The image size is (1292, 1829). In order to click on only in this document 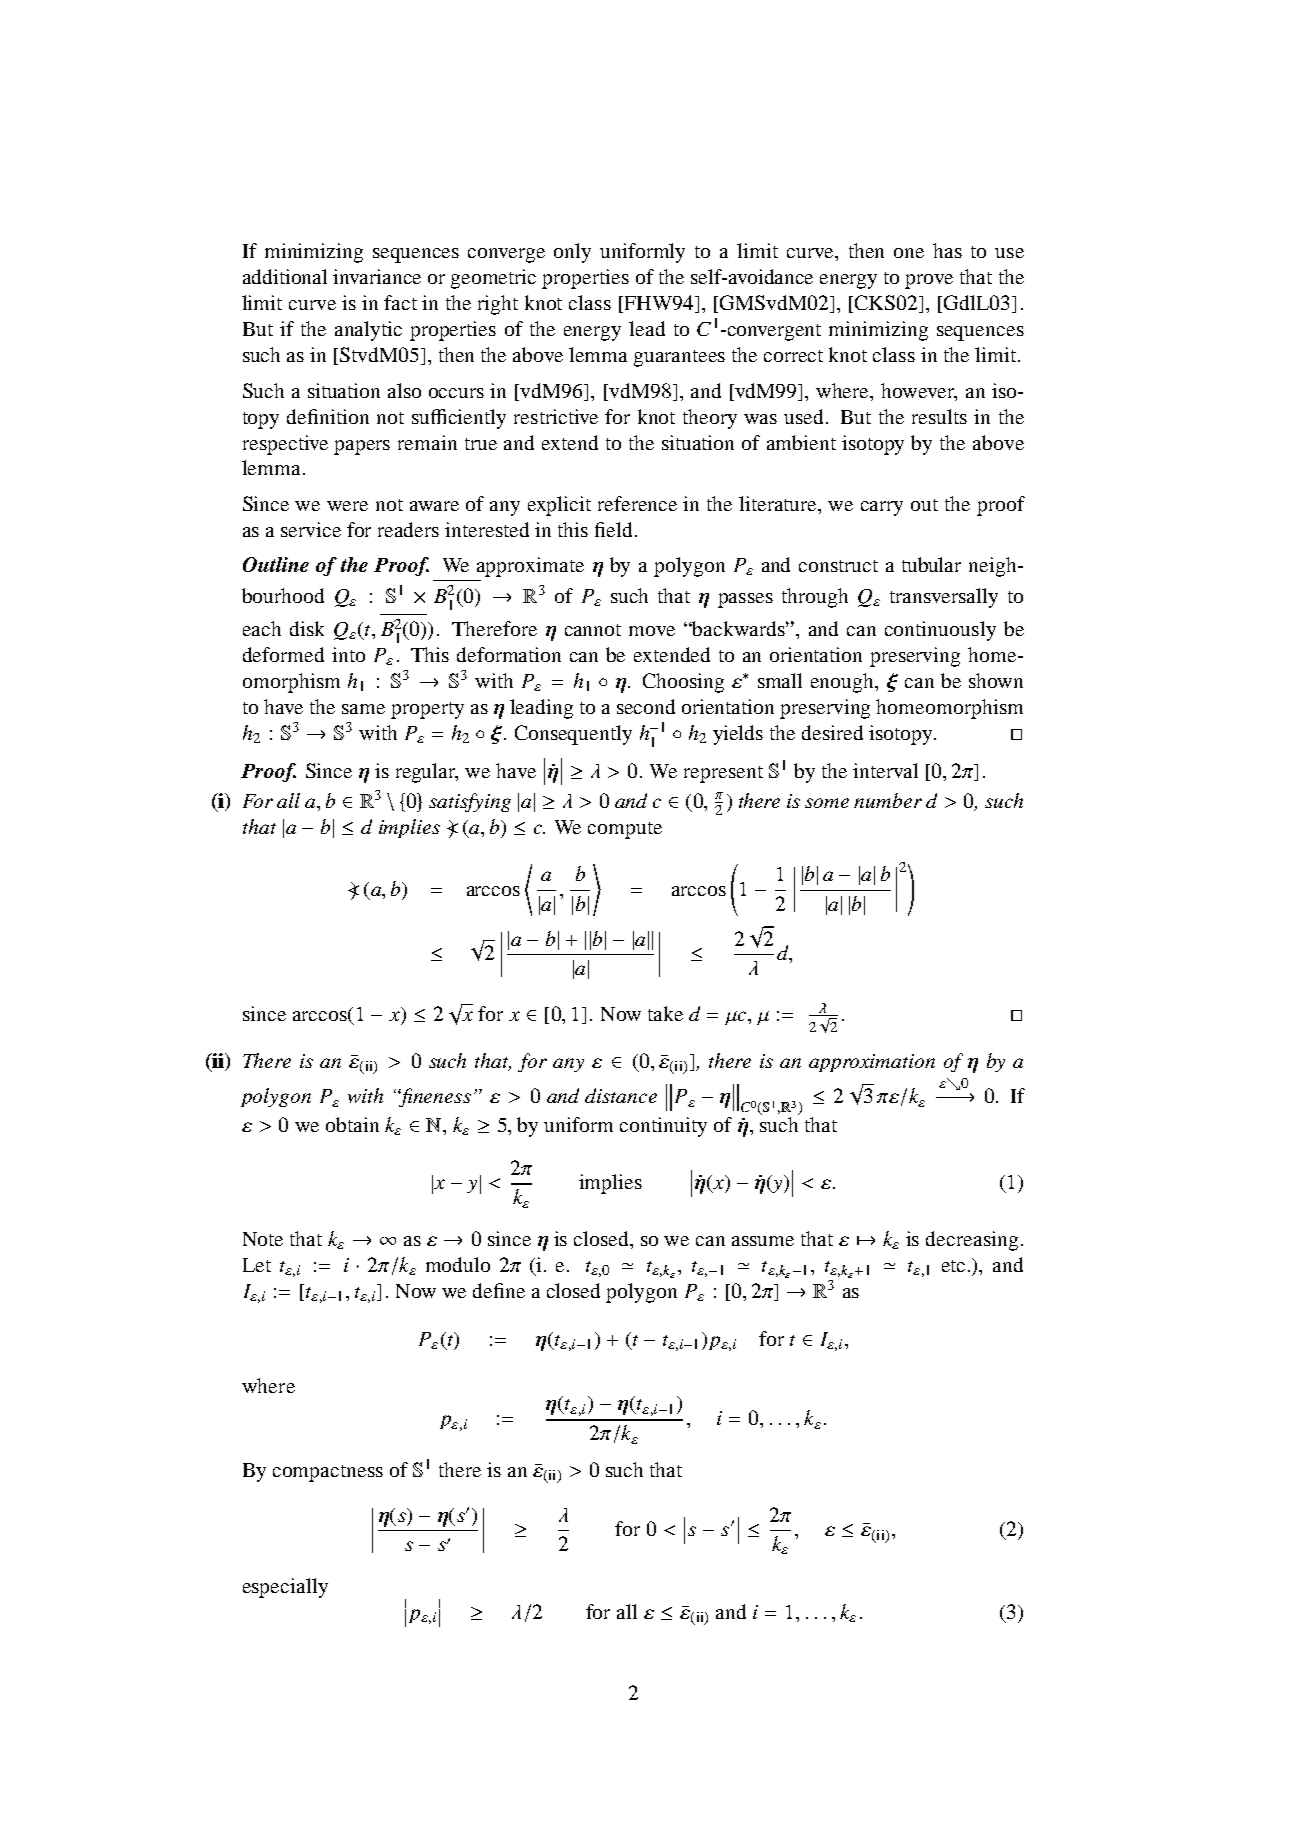, I will do `click(572, 253)`.
